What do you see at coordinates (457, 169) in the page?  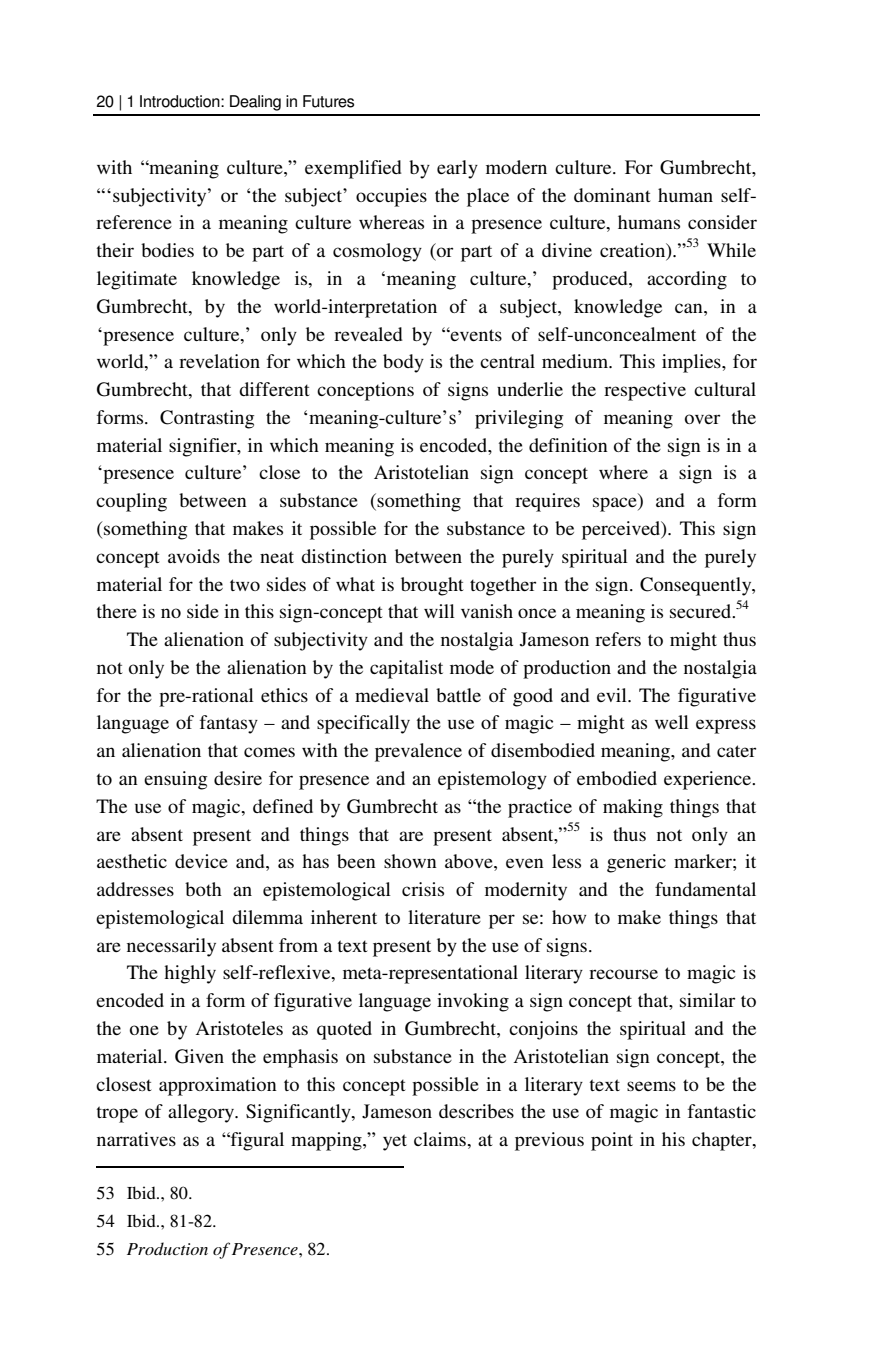 I see `early` at bounding box center [457, 169].
